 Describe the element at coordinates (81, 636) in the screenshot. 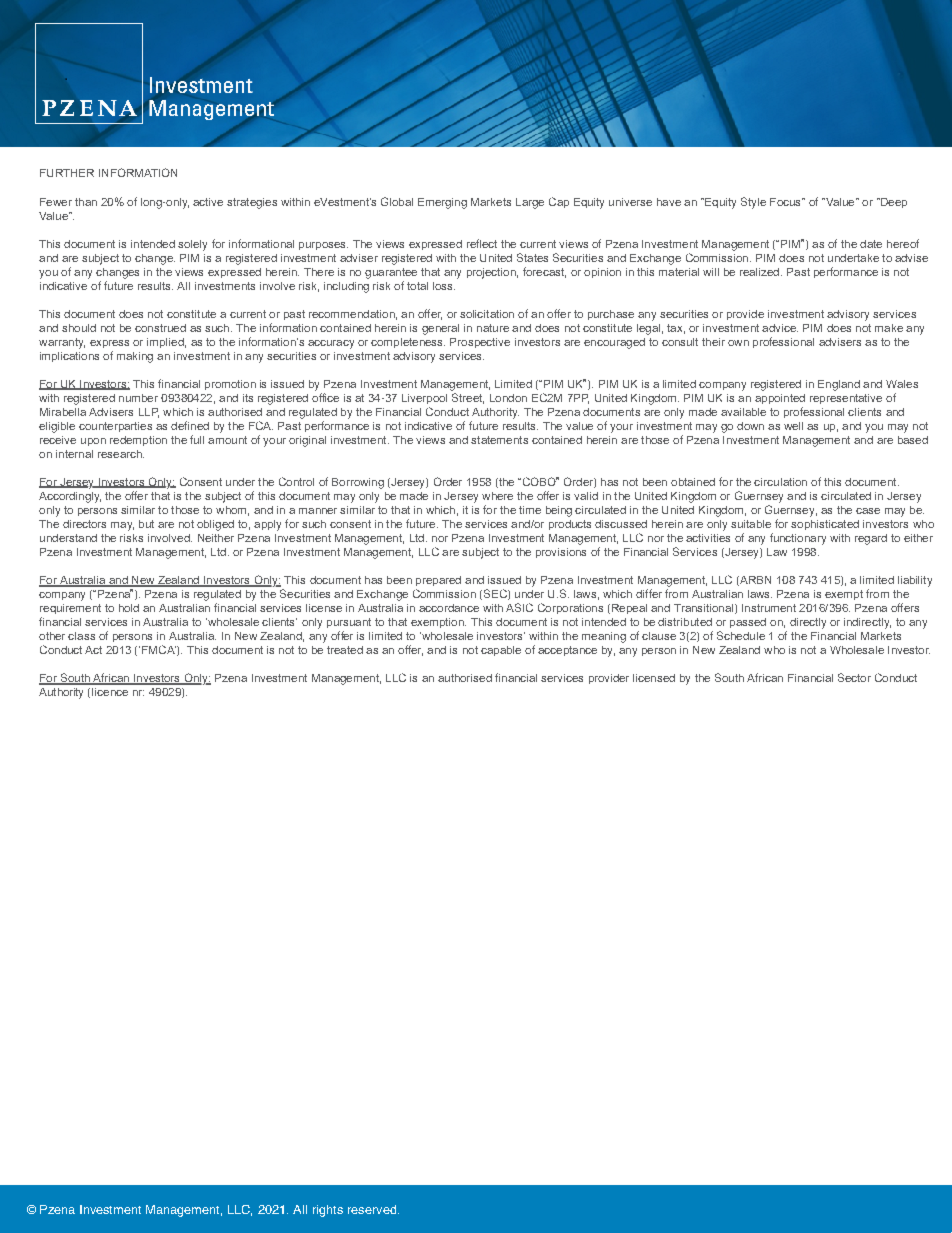

I see `class` at that location.
